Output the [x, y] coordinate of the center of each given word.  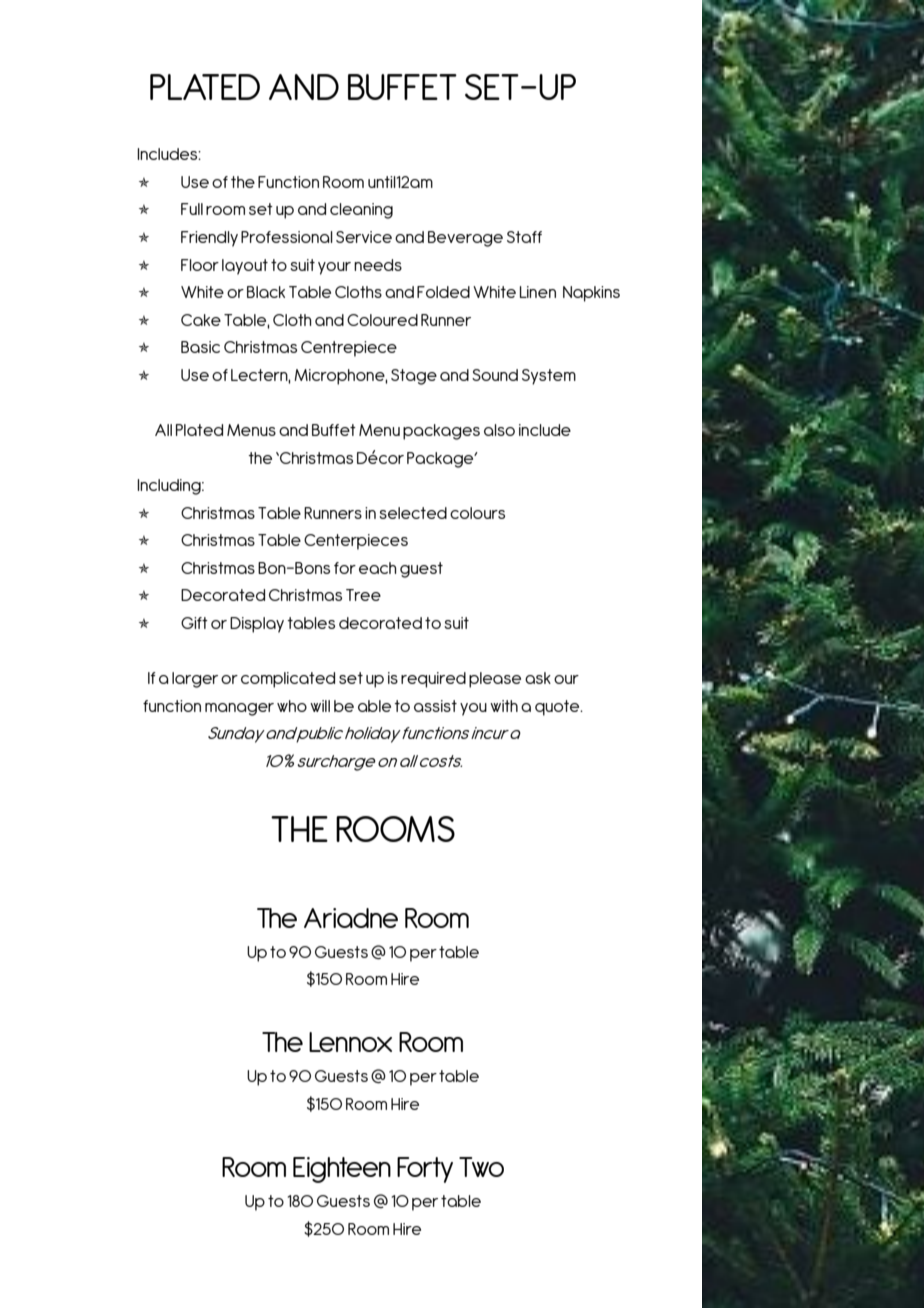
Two [481, 1167]
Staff [524, 237]
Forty [425, 1170]
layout [245, 267]
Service [364, 237]
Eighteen [342, 1170]
